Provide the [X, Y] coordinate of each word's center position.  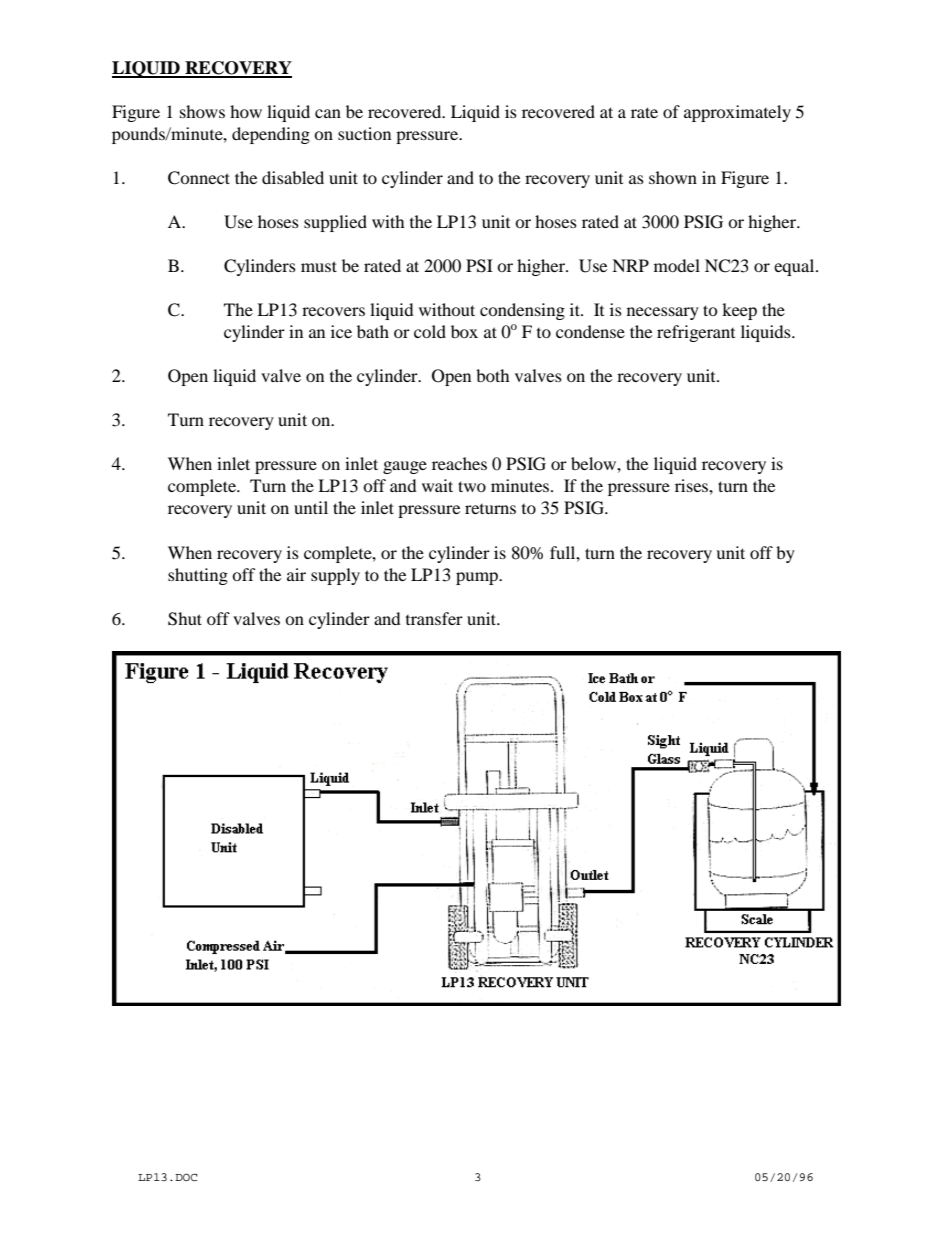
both [493, 375]
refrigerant [696, 333]
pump [478, 578]
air [296, 574]
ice [341, 331]
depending [271, 135]
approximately [737, 113]
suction [364, 133]
